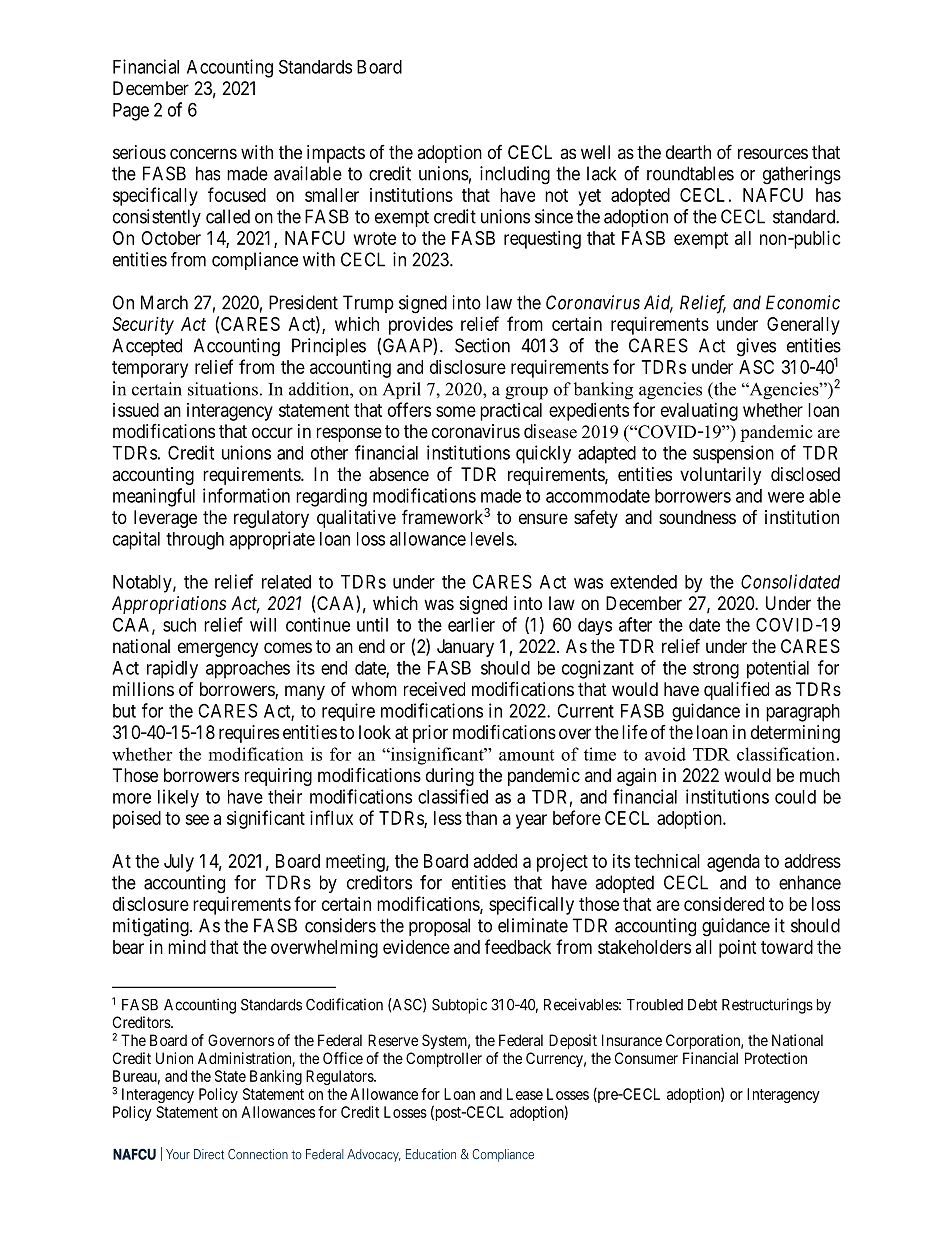 The image size is (952, 1233). Describe the element at coordinates (471, 624) in the screenshot. I see `earlier` at that location.
